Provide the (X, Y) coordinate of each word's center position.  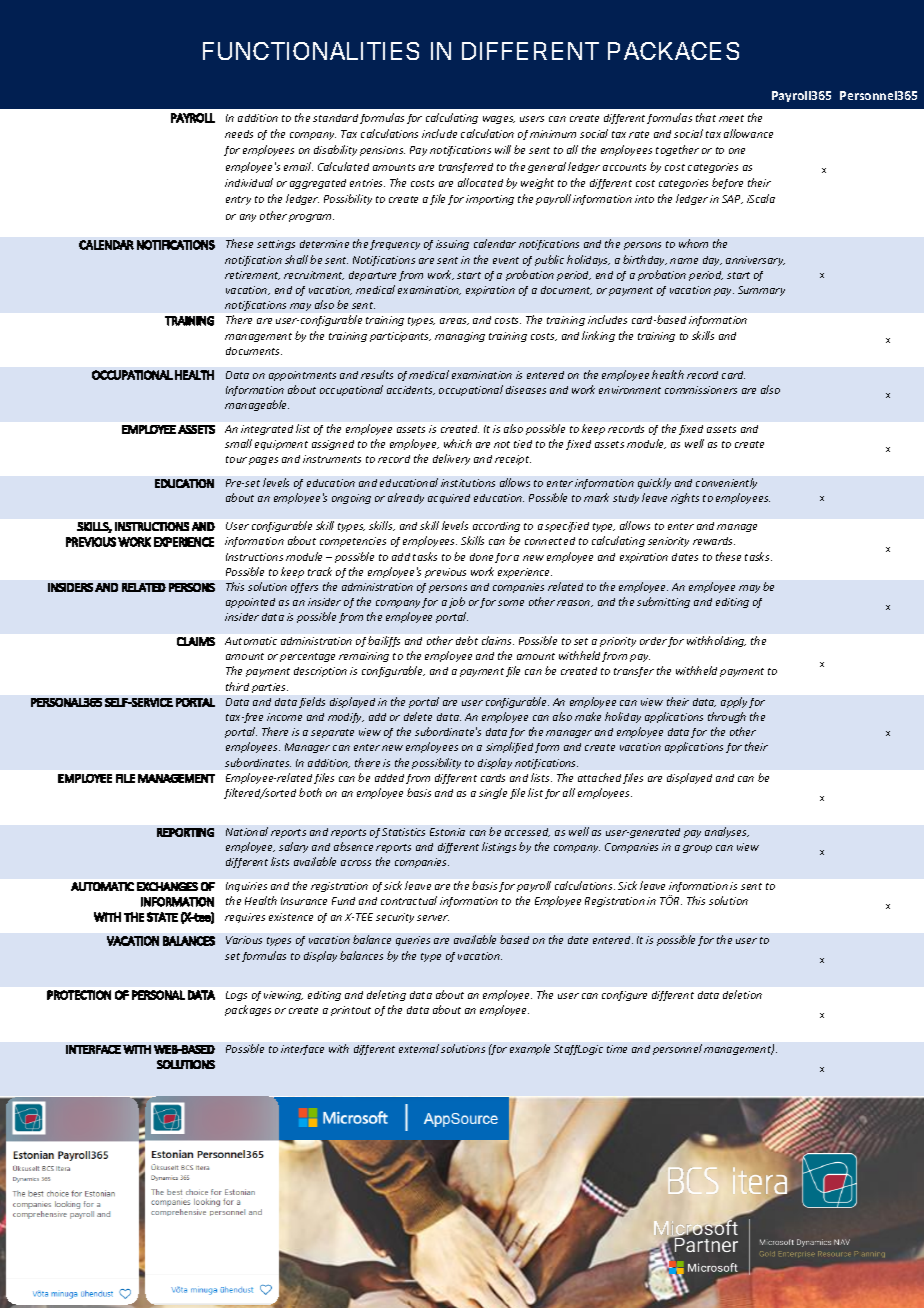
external (419, 1048)
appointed (250, 603)
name (684, 261)
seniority (668, 542)
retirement (252, 275)
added (389, 778)
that (706, 117)
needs (239, 134)
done (481, 557)
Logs (236, 996)
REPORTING (185, 832)
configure (624, 996)
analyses (727, 832)
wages (499, 120)
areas (454, 321)
